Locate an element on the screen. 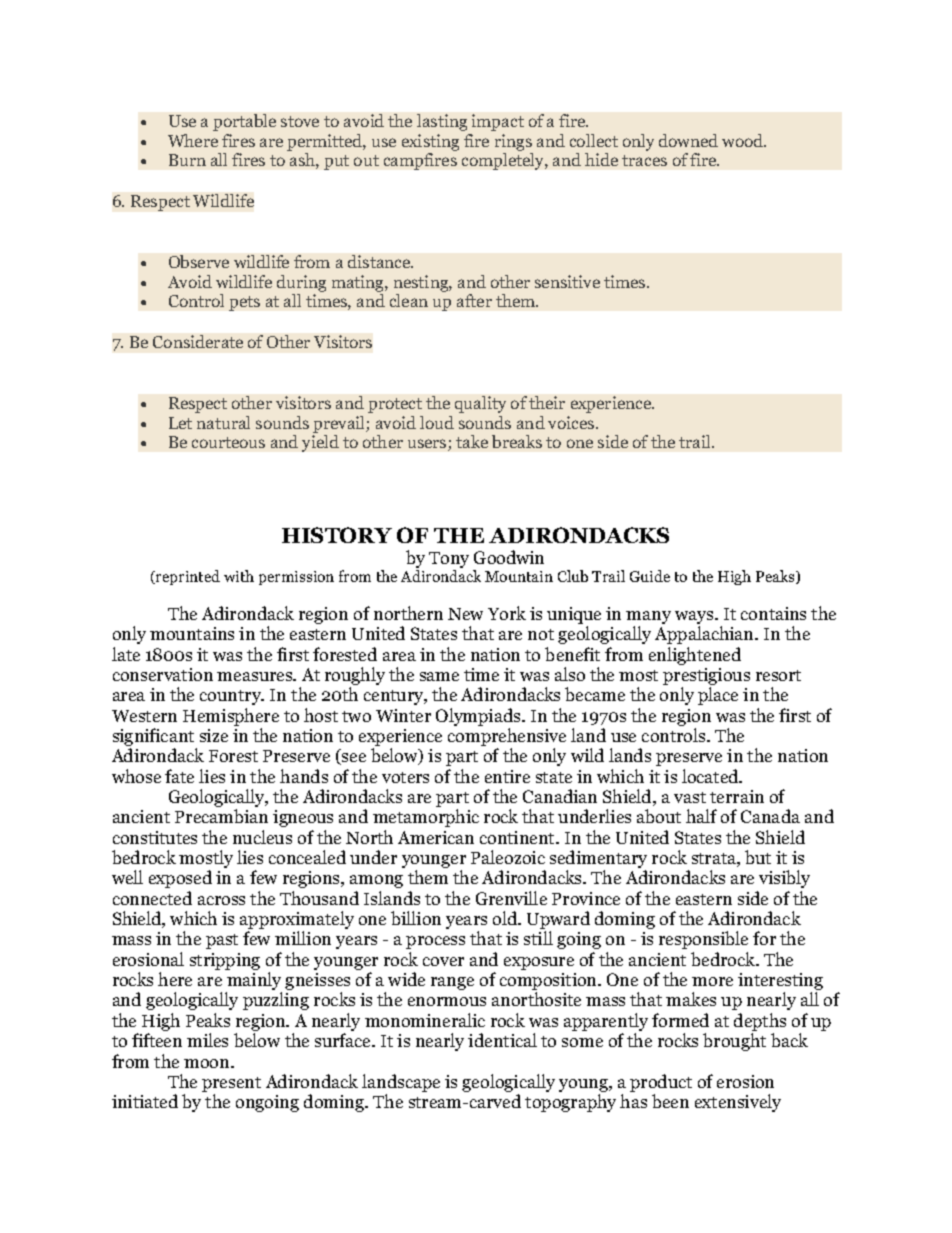 Image resolution: width=952 pixels, height=1233 pixels. moon is located at coordinates (208, 1063).
